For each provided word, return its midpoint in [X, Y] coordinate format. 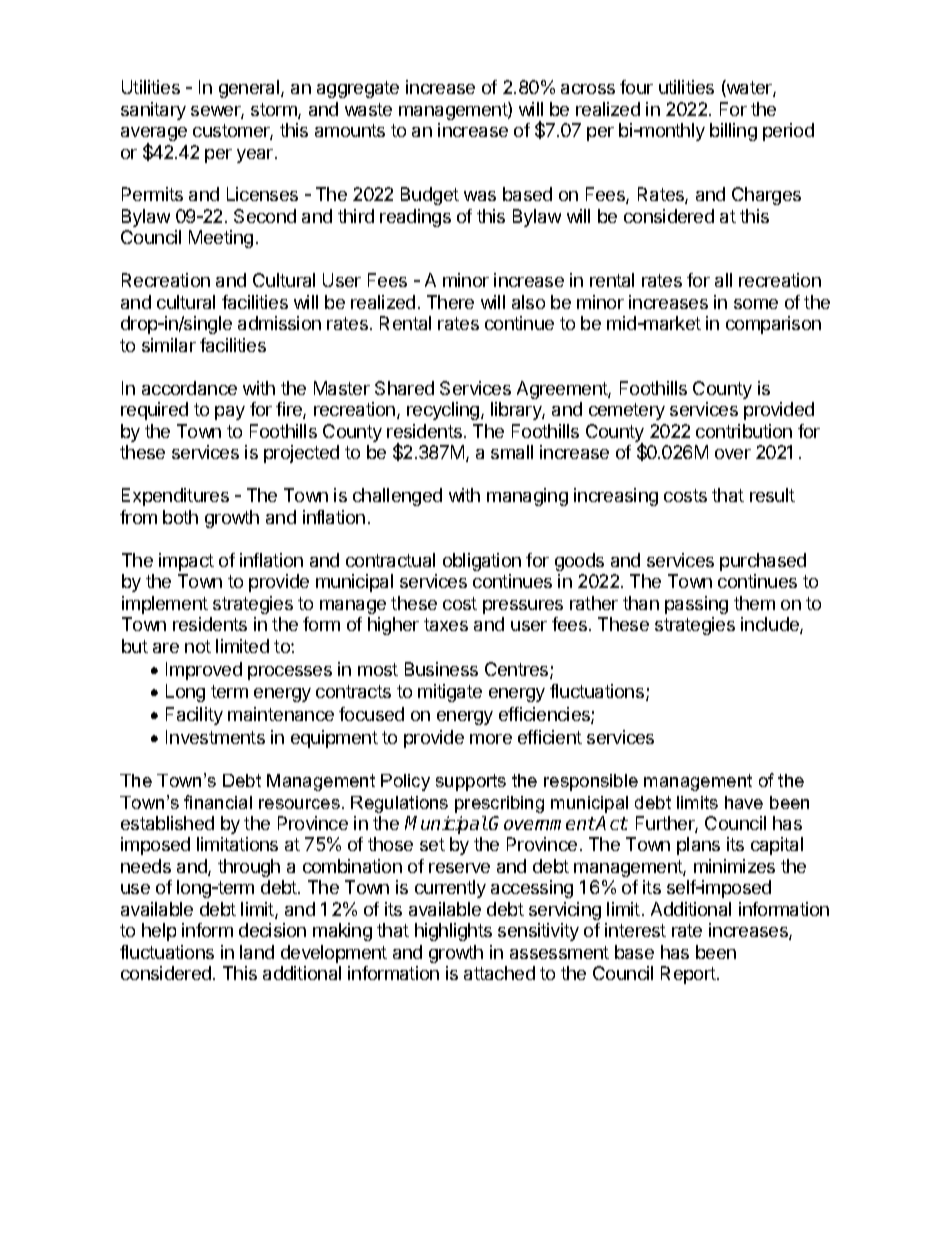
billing [733, 132]
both [180, 517]
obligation [482, 562]
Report [689, 975]
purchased [763, 562]
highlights [453, 932]
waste [368, 109]
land [257, 952]
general [250, 89]
